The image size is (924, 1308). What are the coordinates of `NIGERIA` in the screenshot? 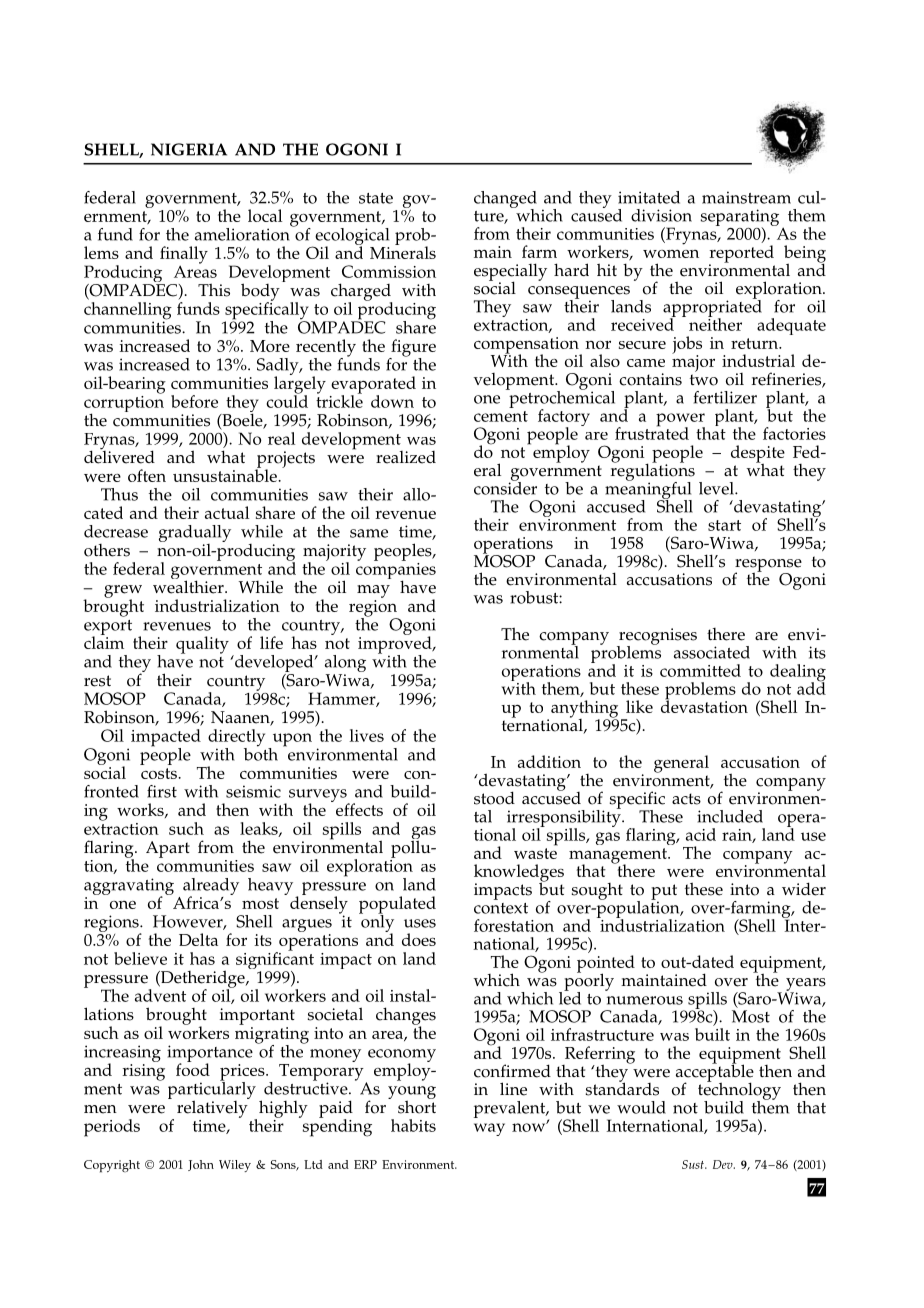 It's located at (189, 149).
